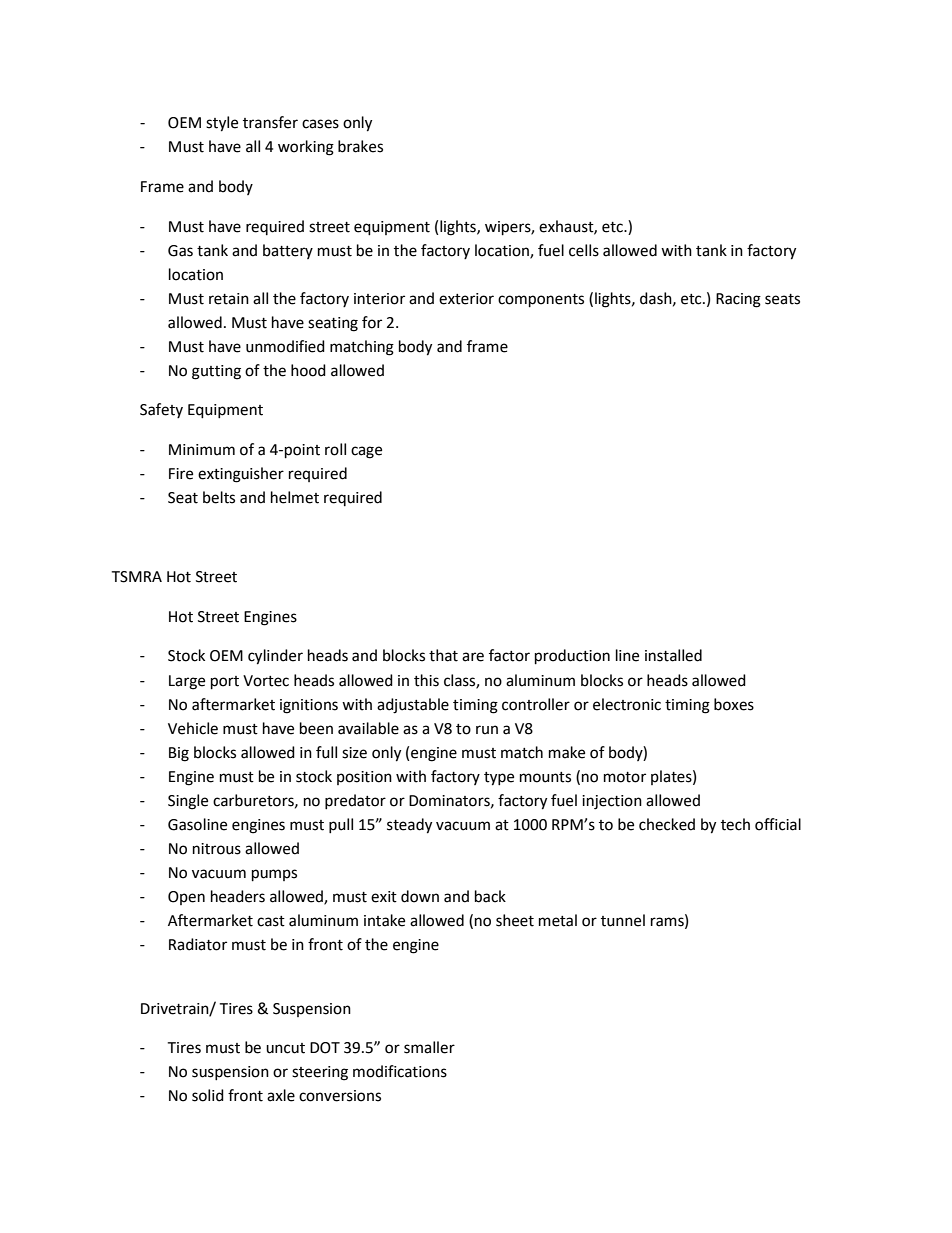 The image size is (952, 1233). I want to click on style, so click(222, 124).
